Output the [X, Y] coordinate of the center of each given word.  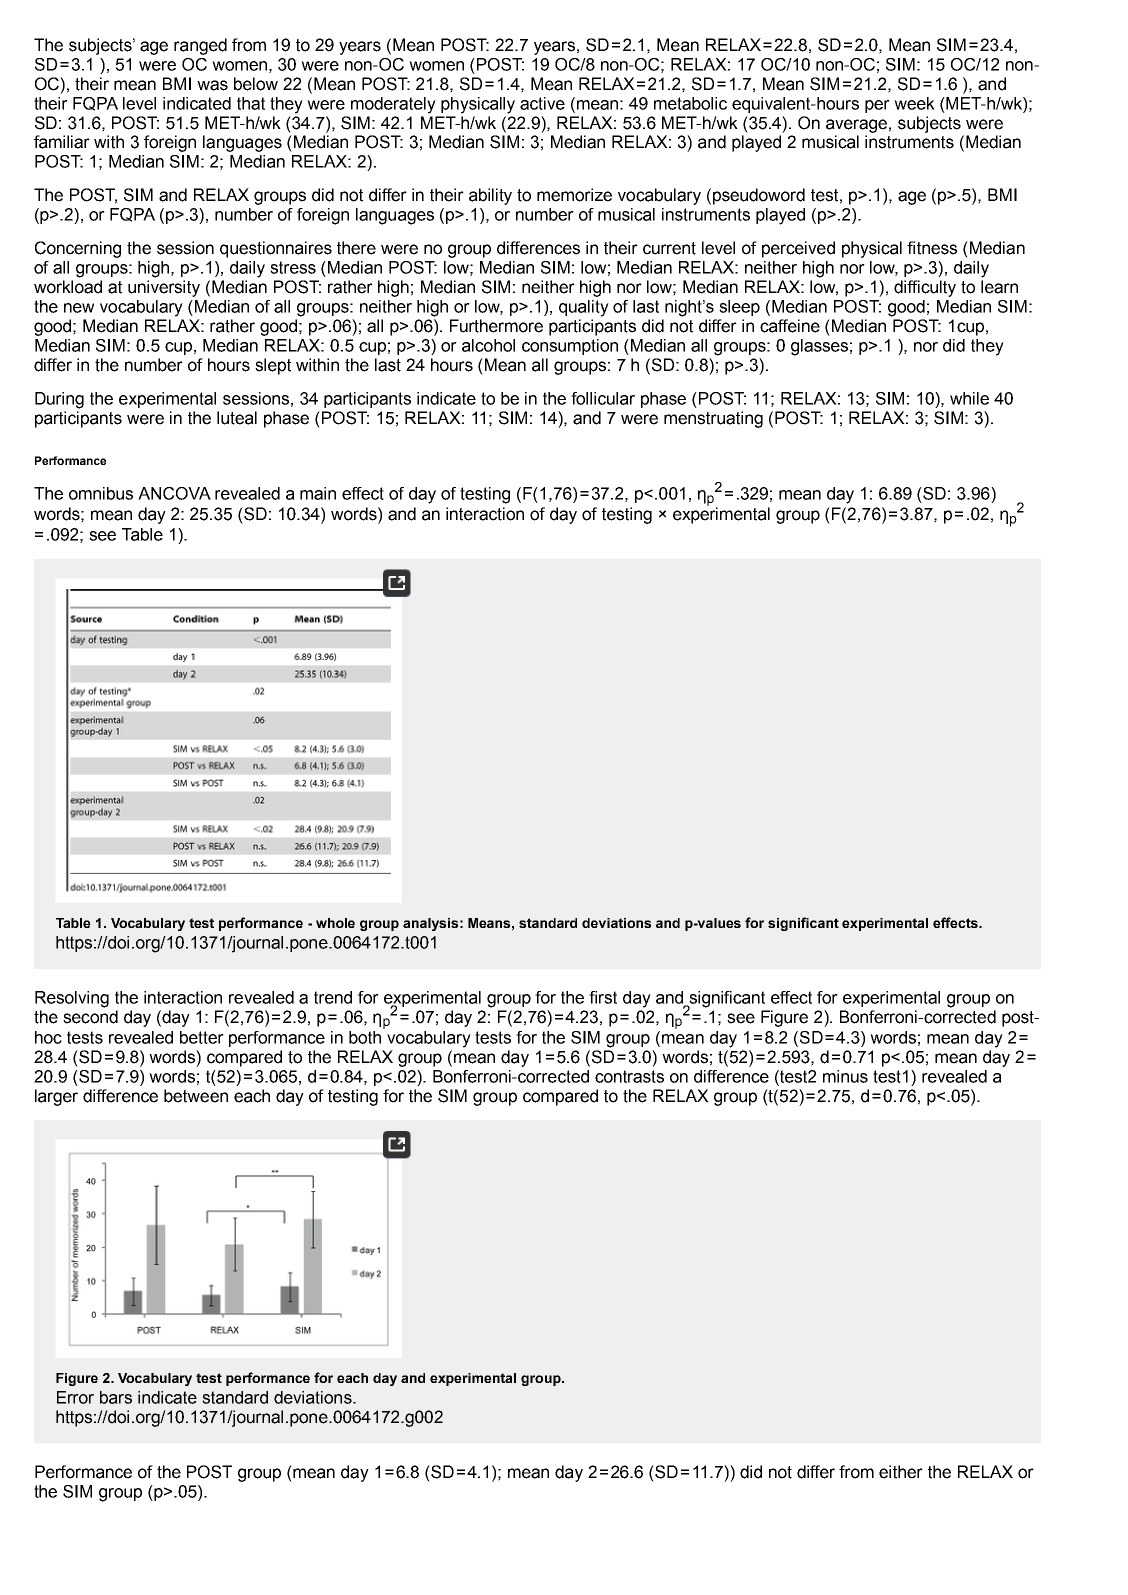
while [969, 398]
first [603, 997]
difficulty [925, 288]
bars [116, 1397]
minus [845, 1076]
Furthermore [496, 326]
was [212, 85]
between [196, 1096]
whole [335, 923]
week [914, 103]
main [318, 493]
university [164, 288]
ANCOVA [174, 493]
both [365, 1037]
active [542, 103]
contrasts [629, 1076]
